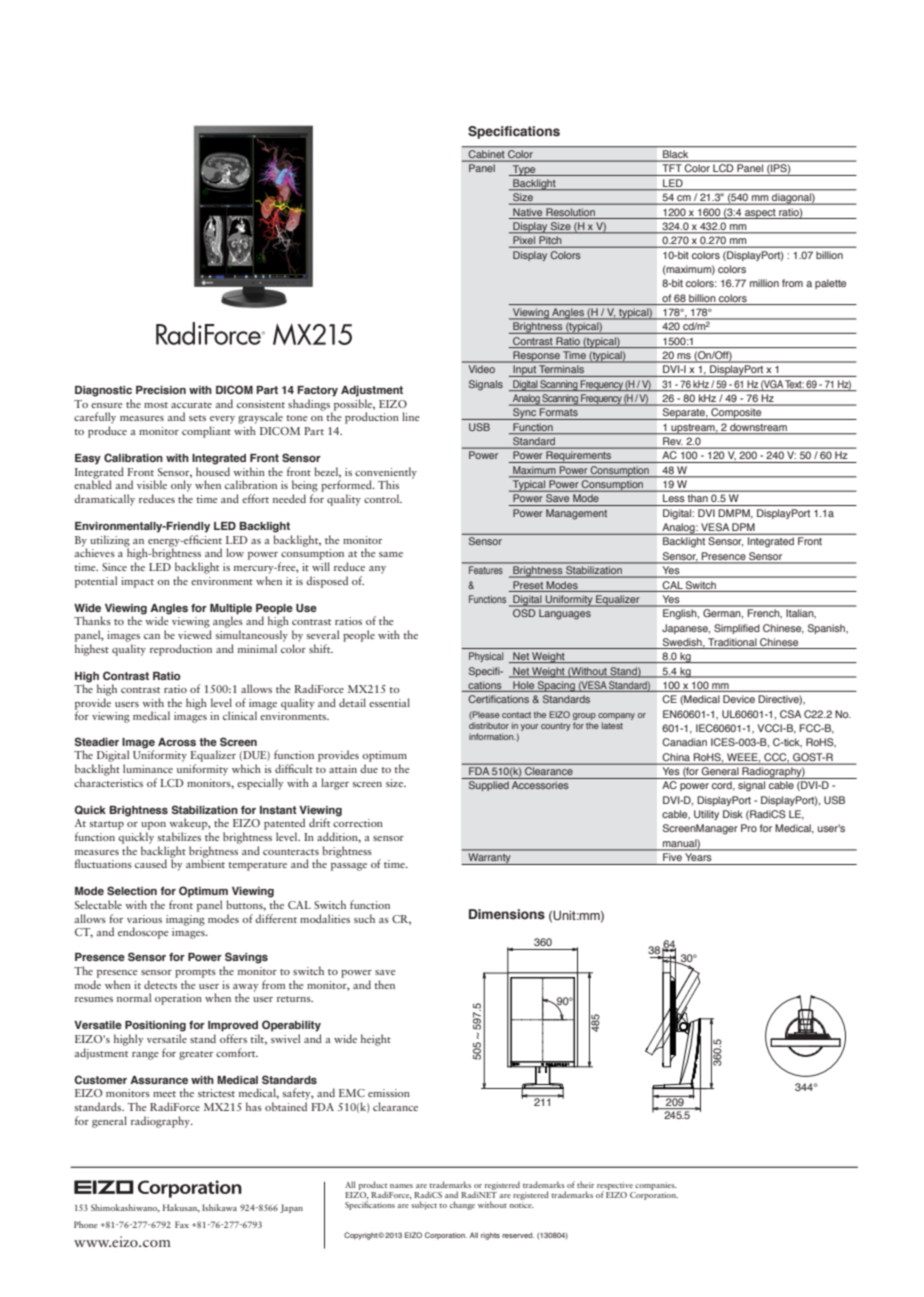  Describe the element at coordinates (760, 214) in the screenshot. I see `aspect` at that location.
